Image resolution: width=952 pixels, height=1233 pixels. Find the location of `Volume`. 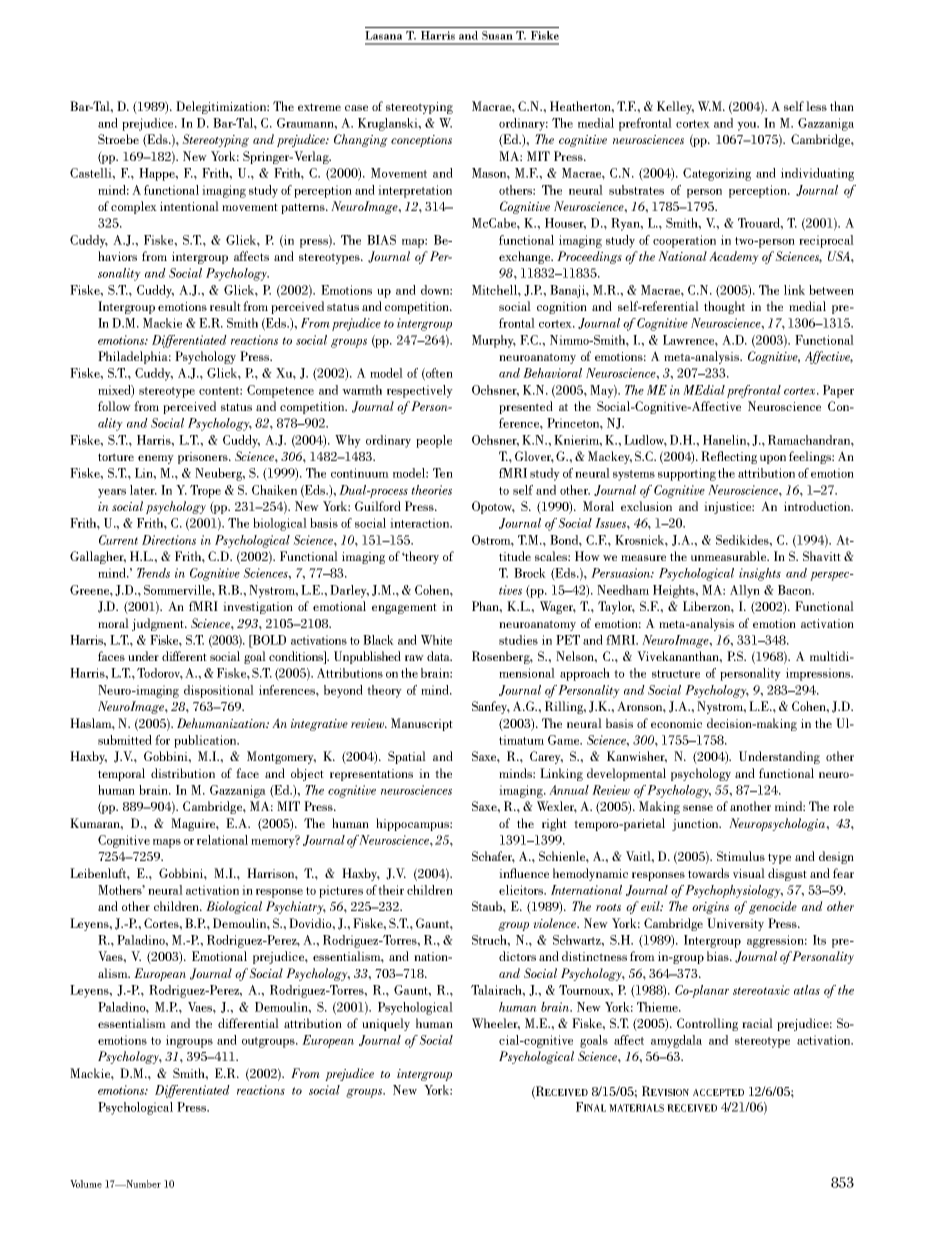

Volume is located at coordinates (86, 1184).
